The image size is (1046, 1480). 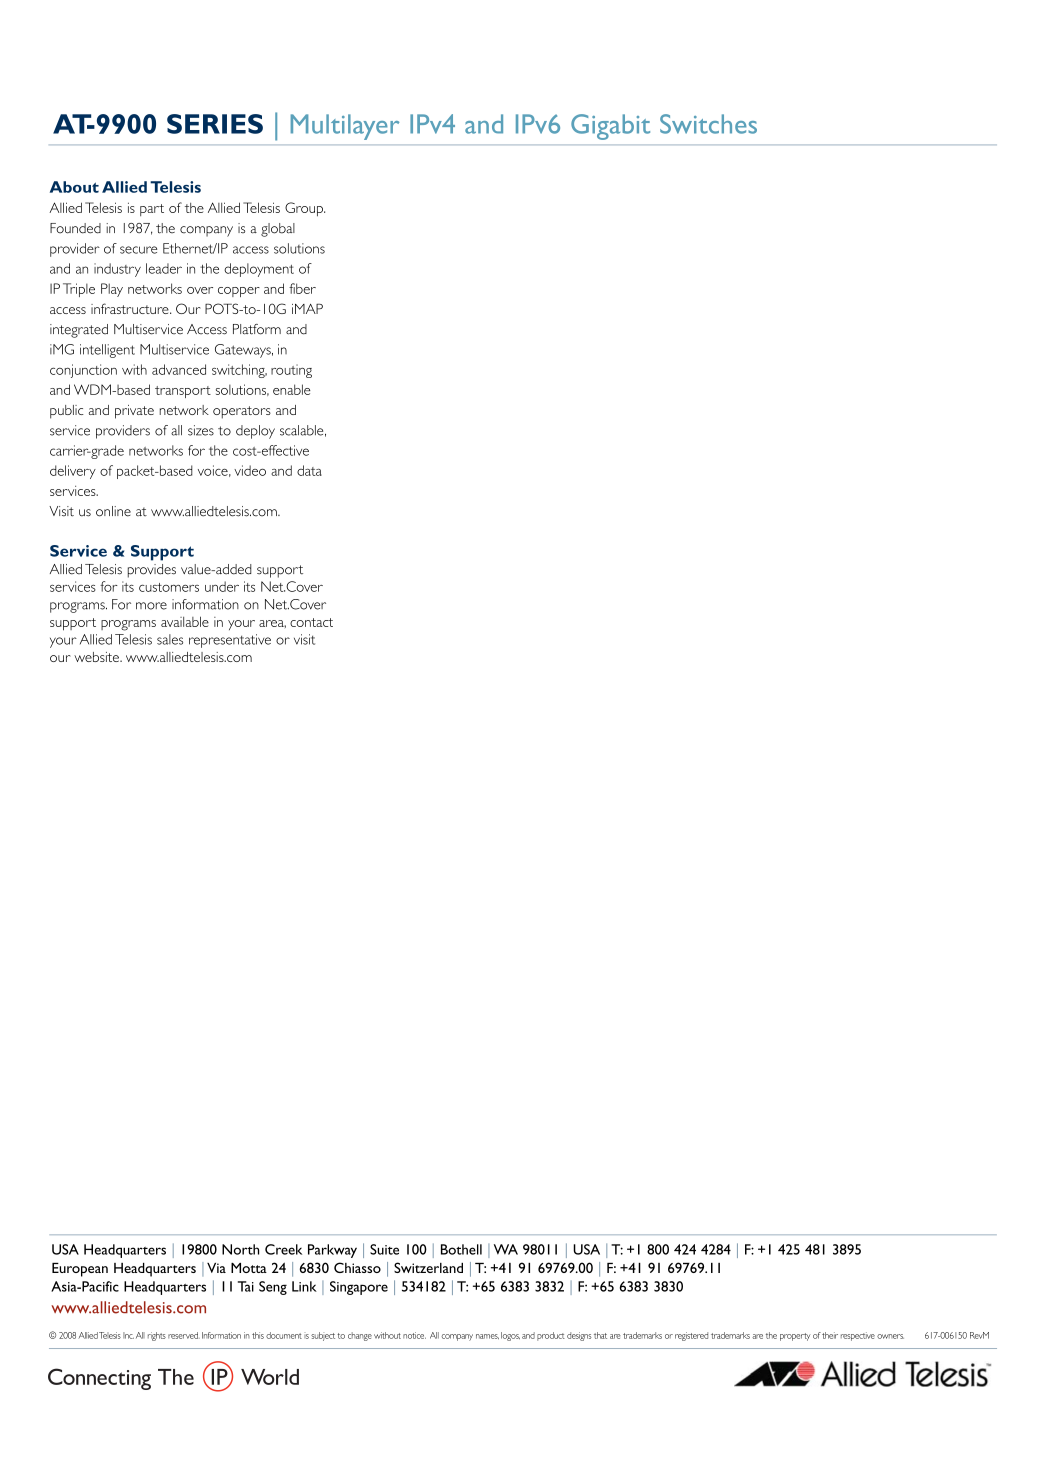 I want to click on website, so click(x=97, y=657).
